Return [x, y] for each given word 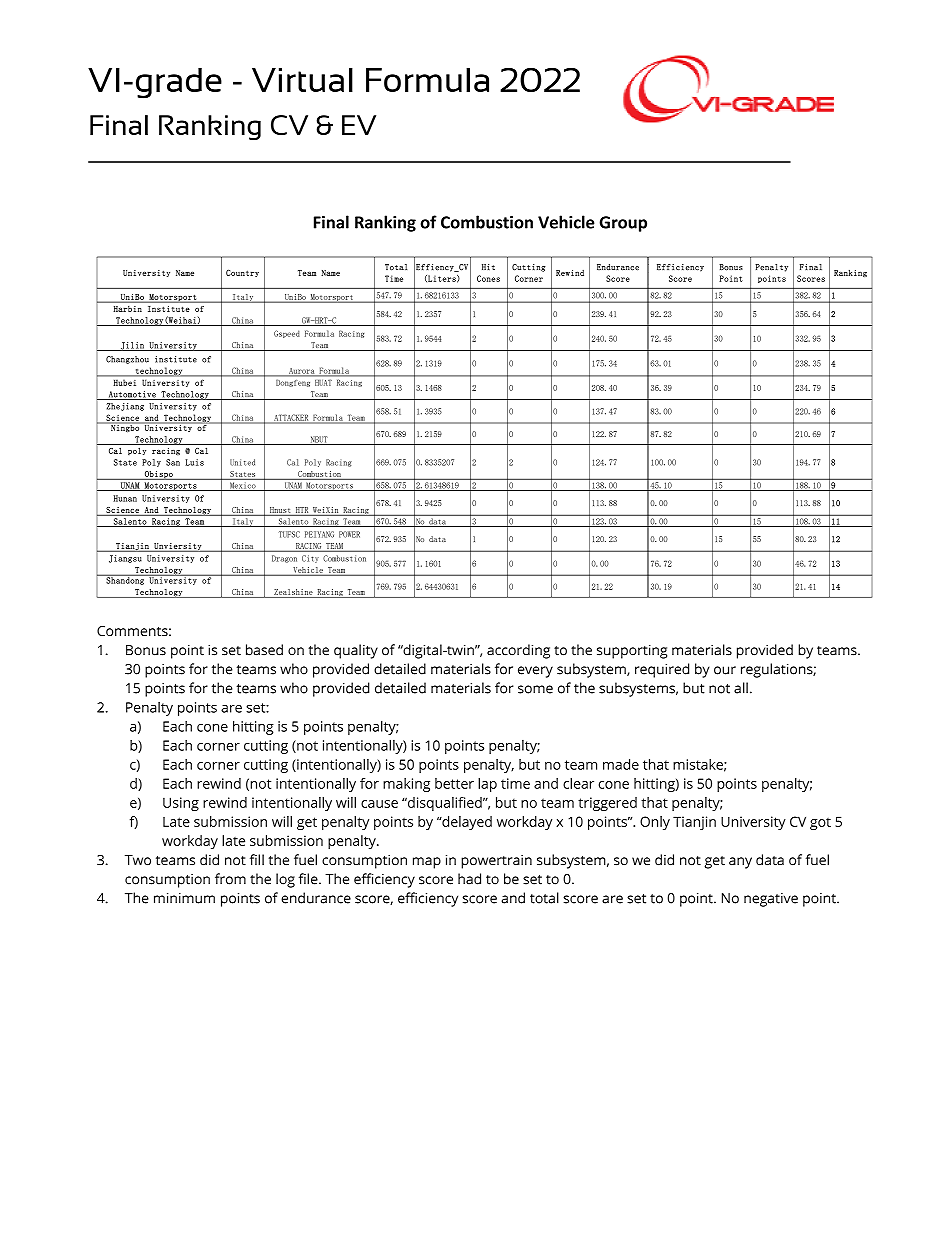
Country [242, 273]
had [469, 879]
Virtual [302, 80]
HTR [302, 510]
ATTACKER [291, 418]
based [264, 650]
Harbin [128, 309]
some [535, 689]
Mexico [243, 486]
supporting [632, 652]
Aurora [302, 372]
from [230, 879]
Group [623, 224]
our [725, 670]
